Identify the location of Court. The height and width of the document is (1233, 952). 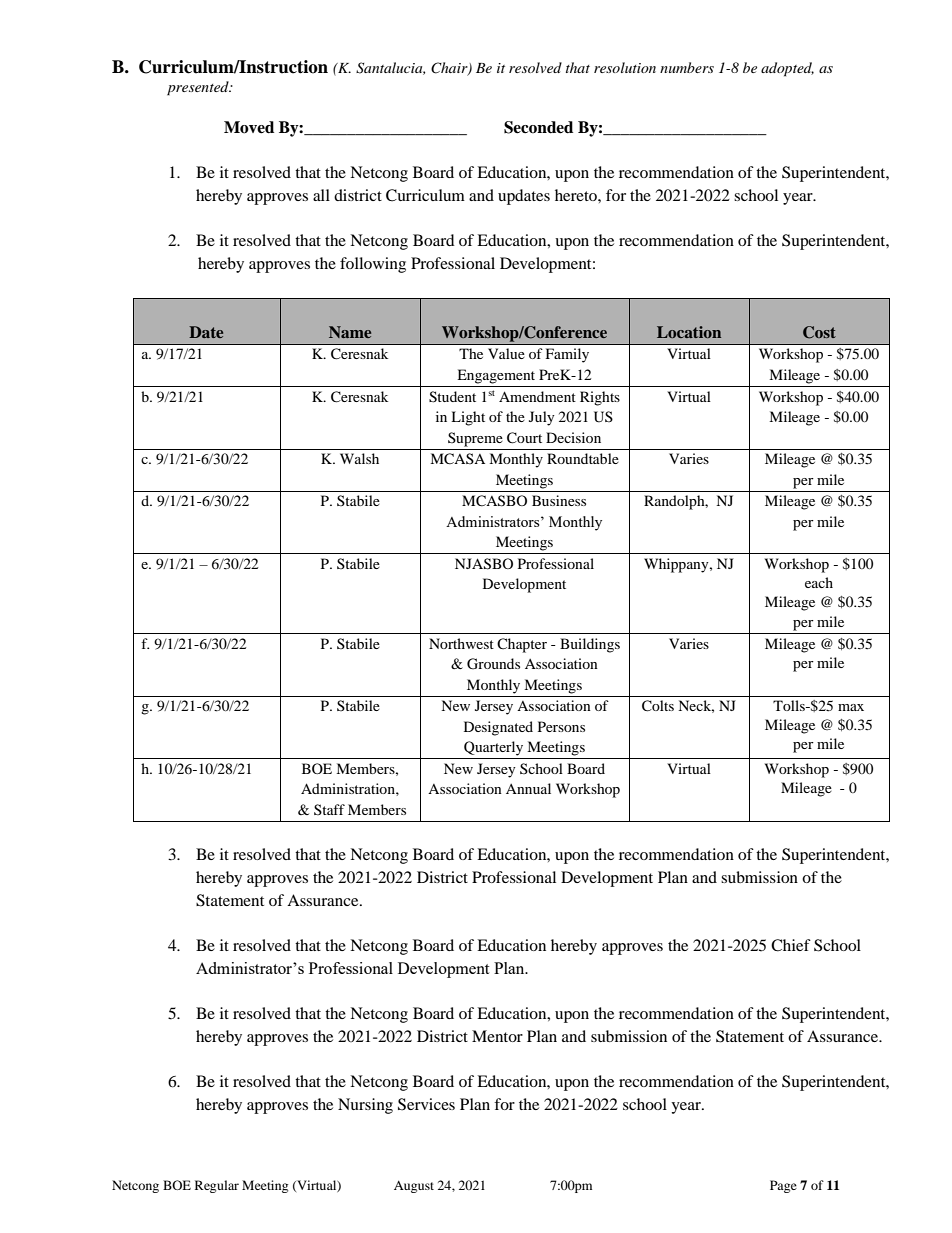
(524, 438).
